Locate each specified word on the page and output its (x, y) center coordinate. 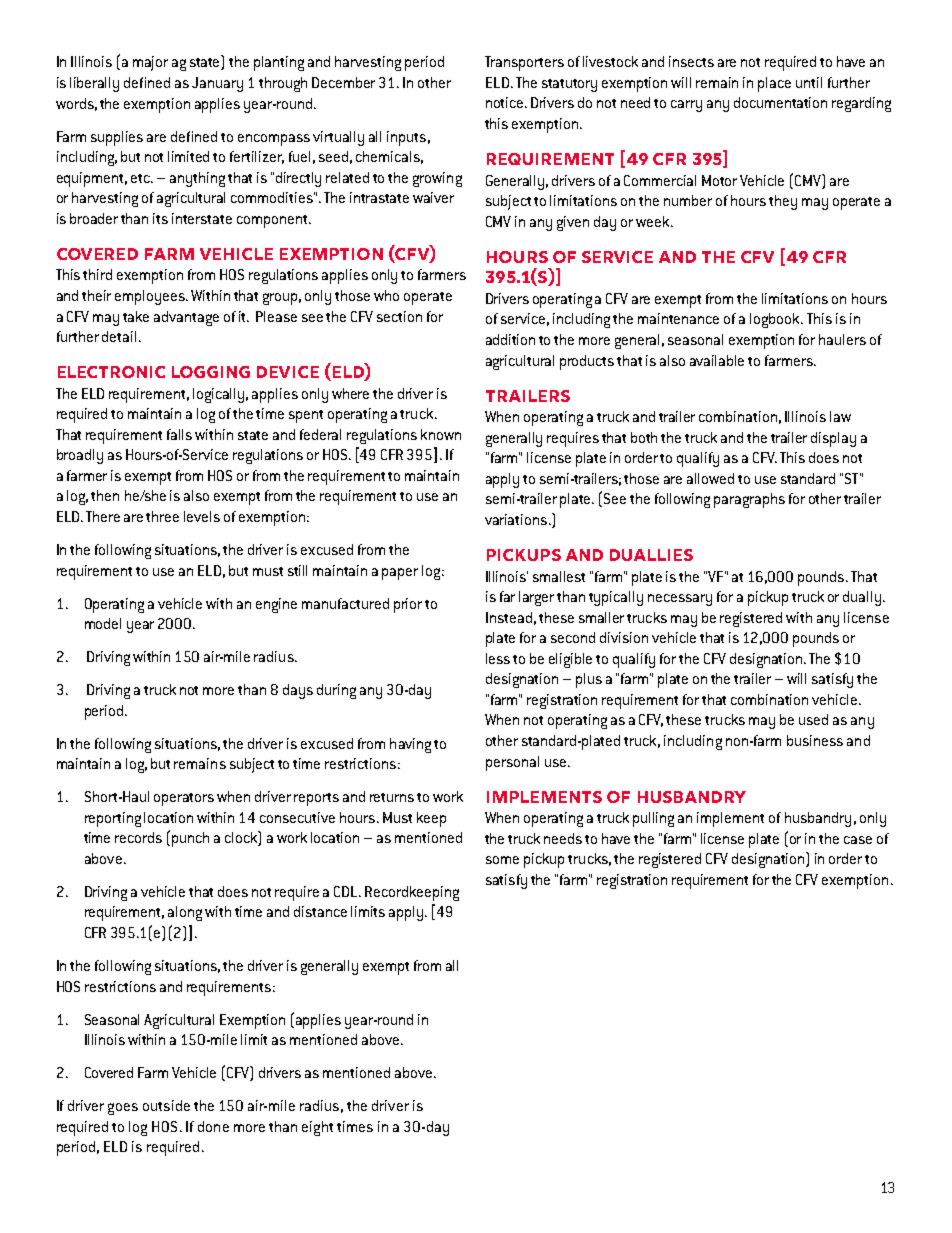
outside (166, 1105)
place (774, 84)
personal (512, 763)
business (815, 740)
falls (179, 434)
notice (506, 102)
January (217, 84)
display (833, 439)
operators (184, 799)
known (441, 434)
